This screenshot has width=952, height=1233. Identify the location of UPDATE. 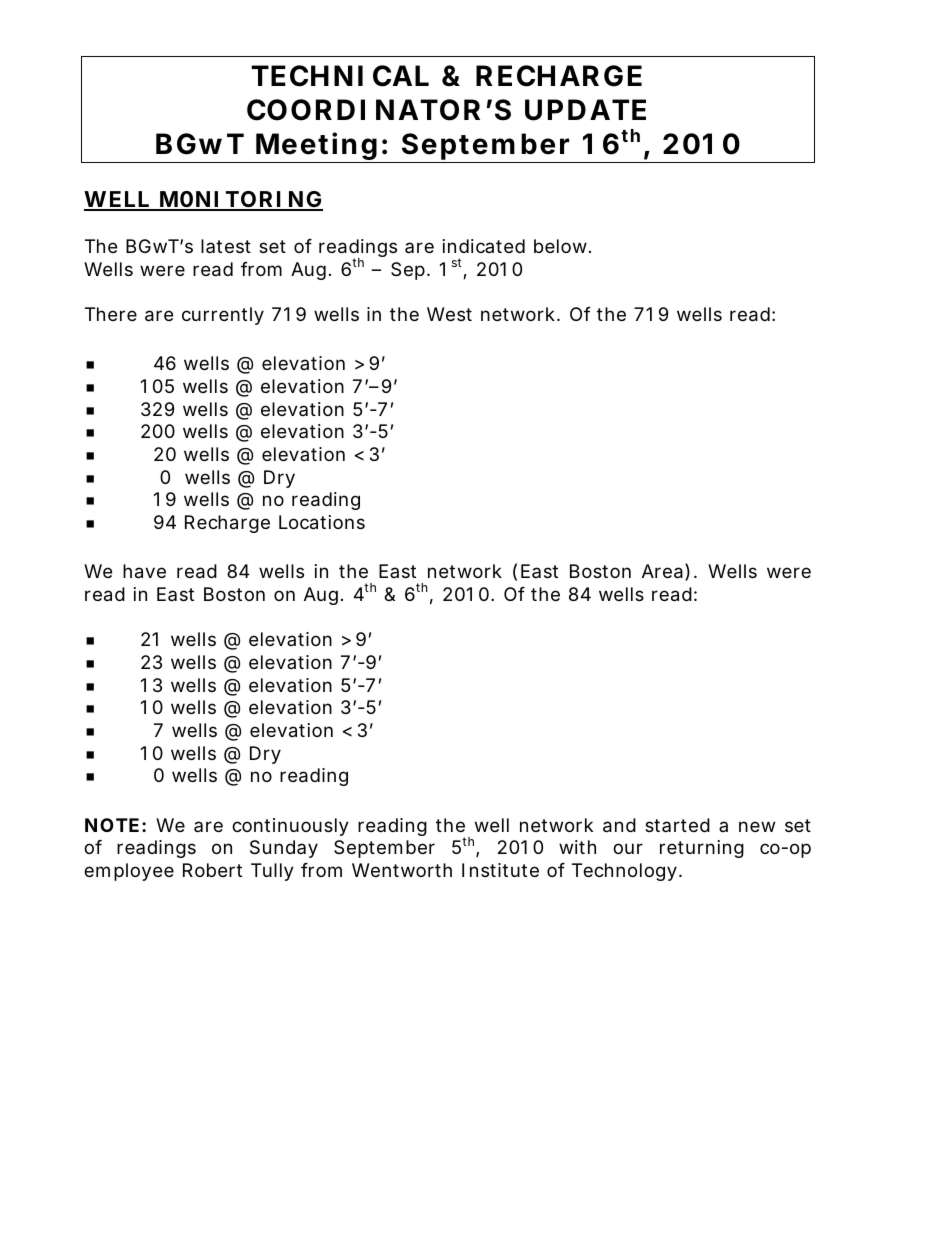
(585, 110).
